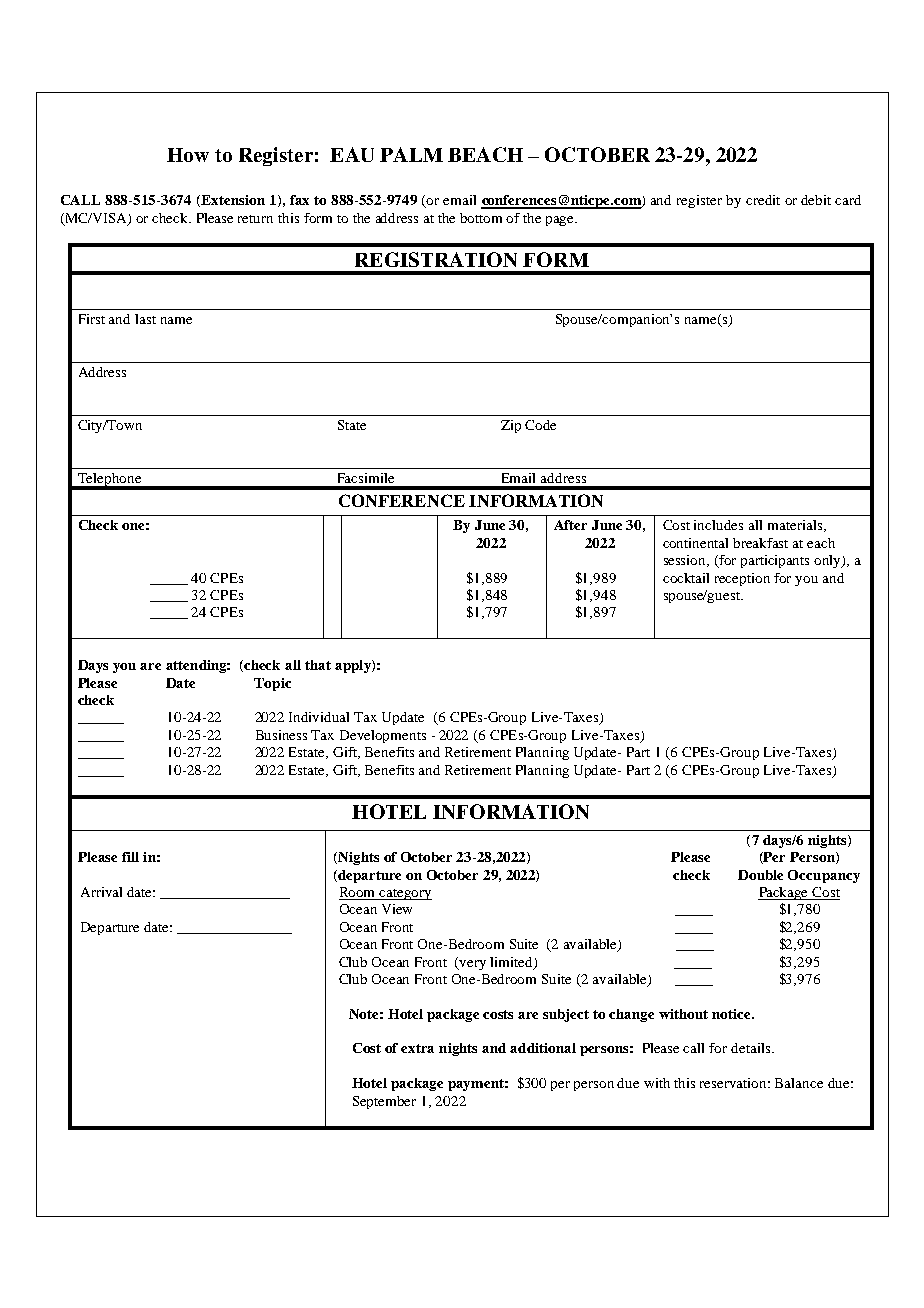 Image resolution: width=924 pixels, height=1308 pixels. I want to click on extra, so click(417, 1048).
